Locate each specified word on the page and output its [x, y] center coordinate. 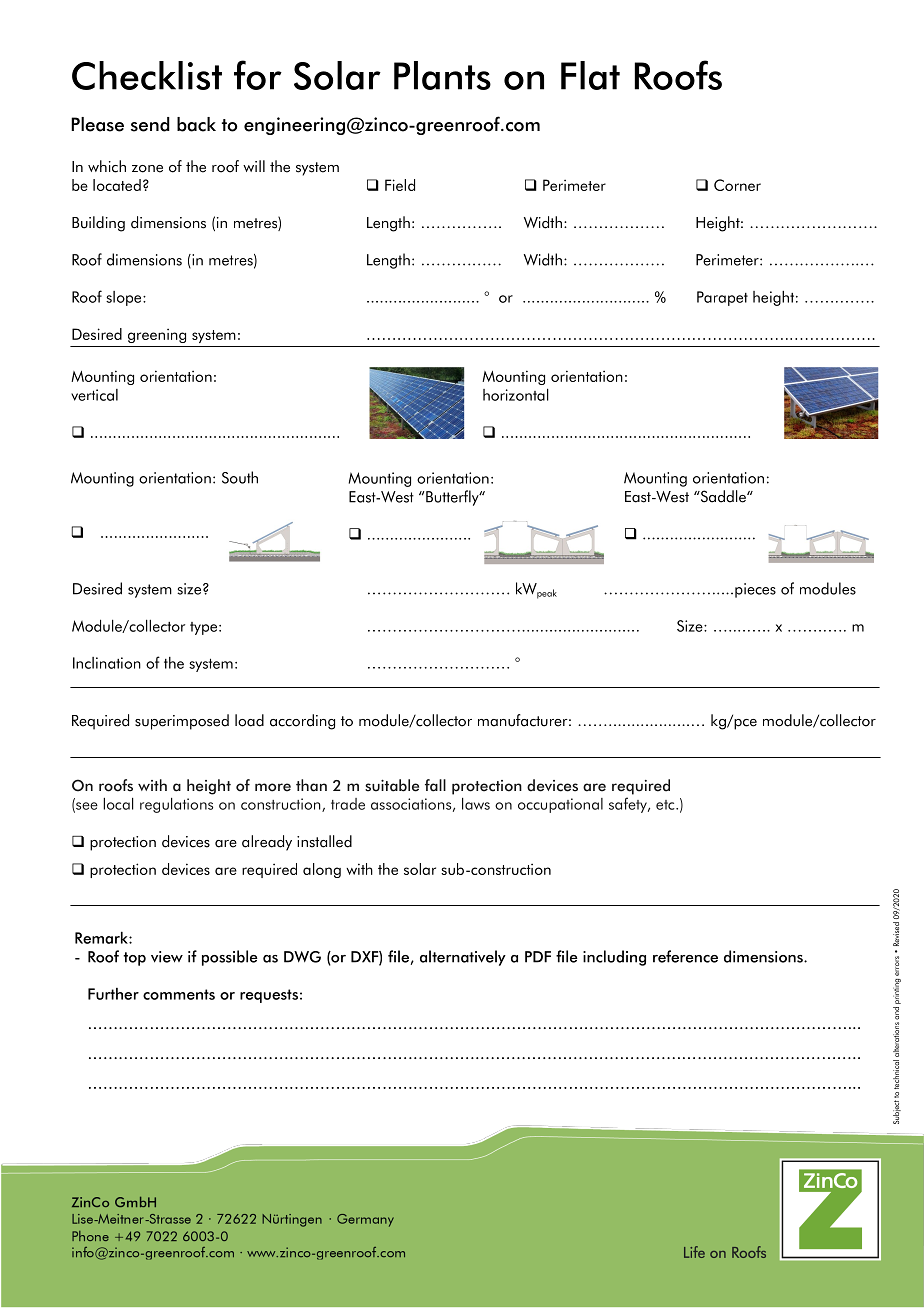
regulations [176, 805]
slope [125, 298]
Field [400, 185]
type [203, 628]
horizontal [516, 394]
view [167, 957]
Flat [590, 75]
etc [666, 805]
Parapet [722, 298]
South [240, 477]
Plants [442, 75]
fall [435, 785]
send [150, 124]
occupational [560, 805]
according [302, 722]
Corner [737, 185]
